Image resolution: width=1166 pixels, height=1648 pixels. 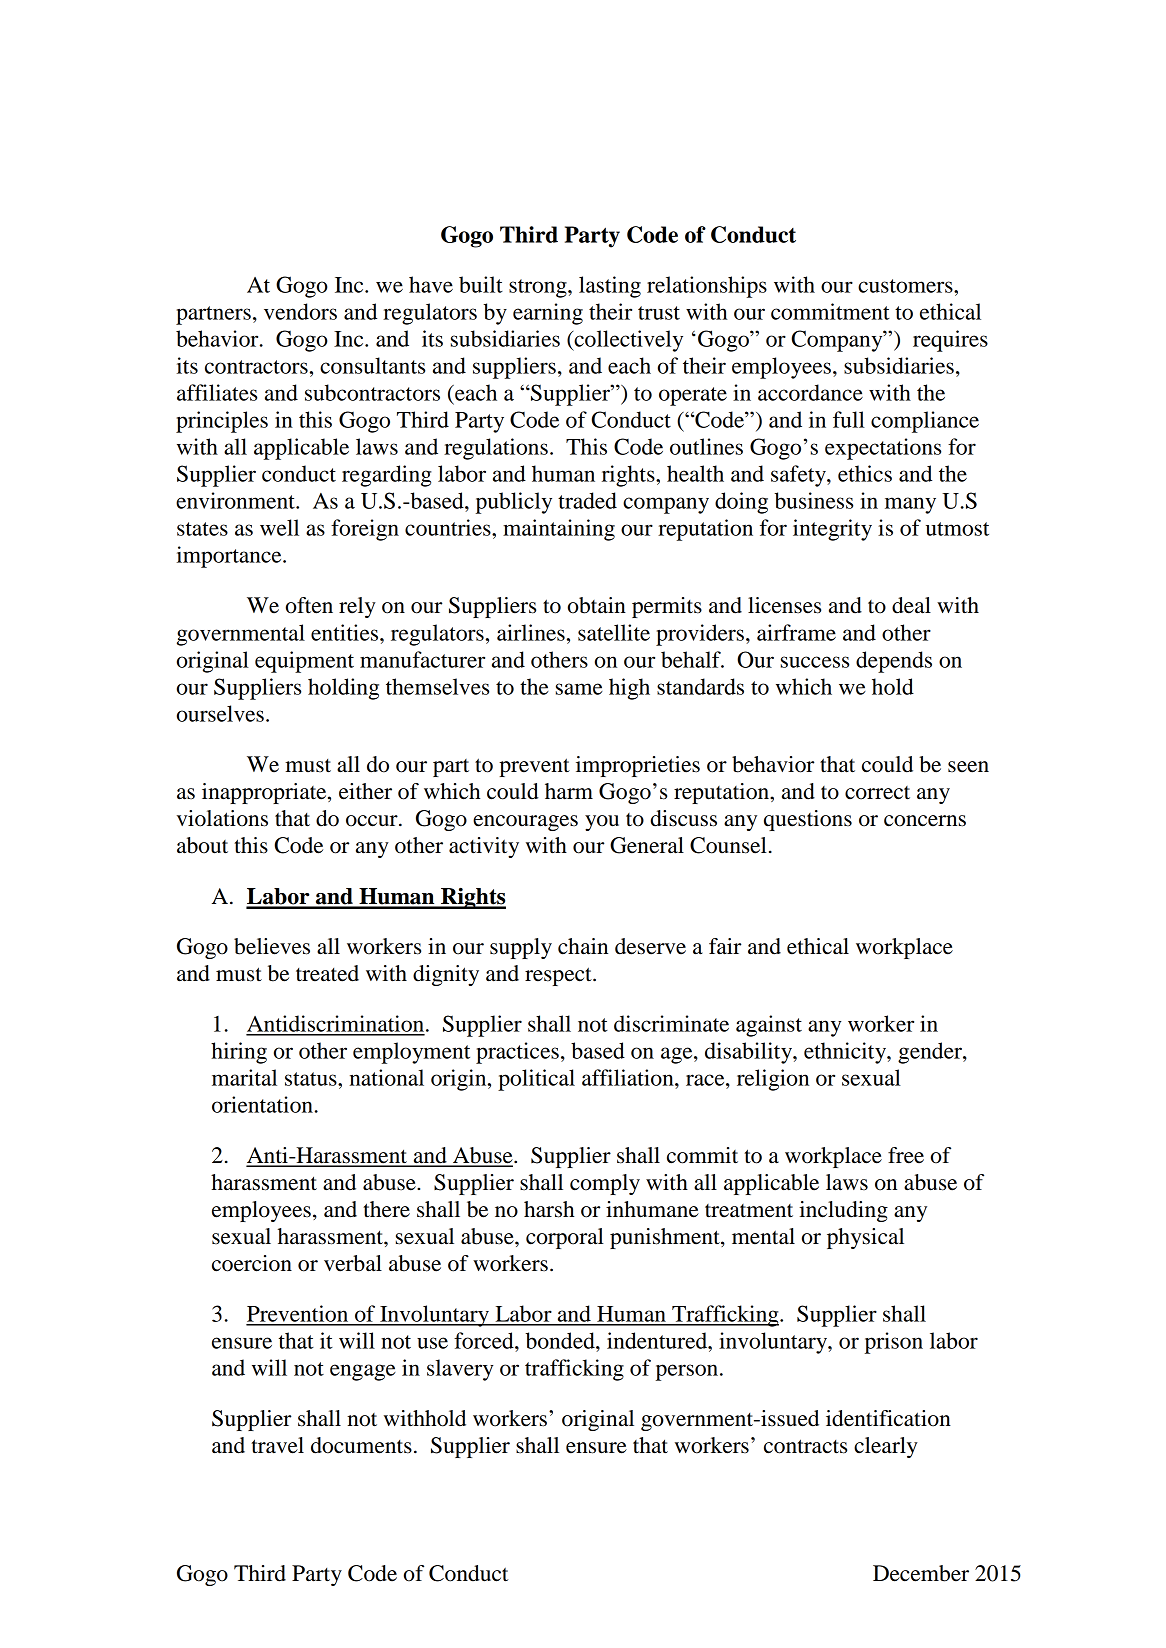 I want to click on person, so click(x=687, y=1372).
